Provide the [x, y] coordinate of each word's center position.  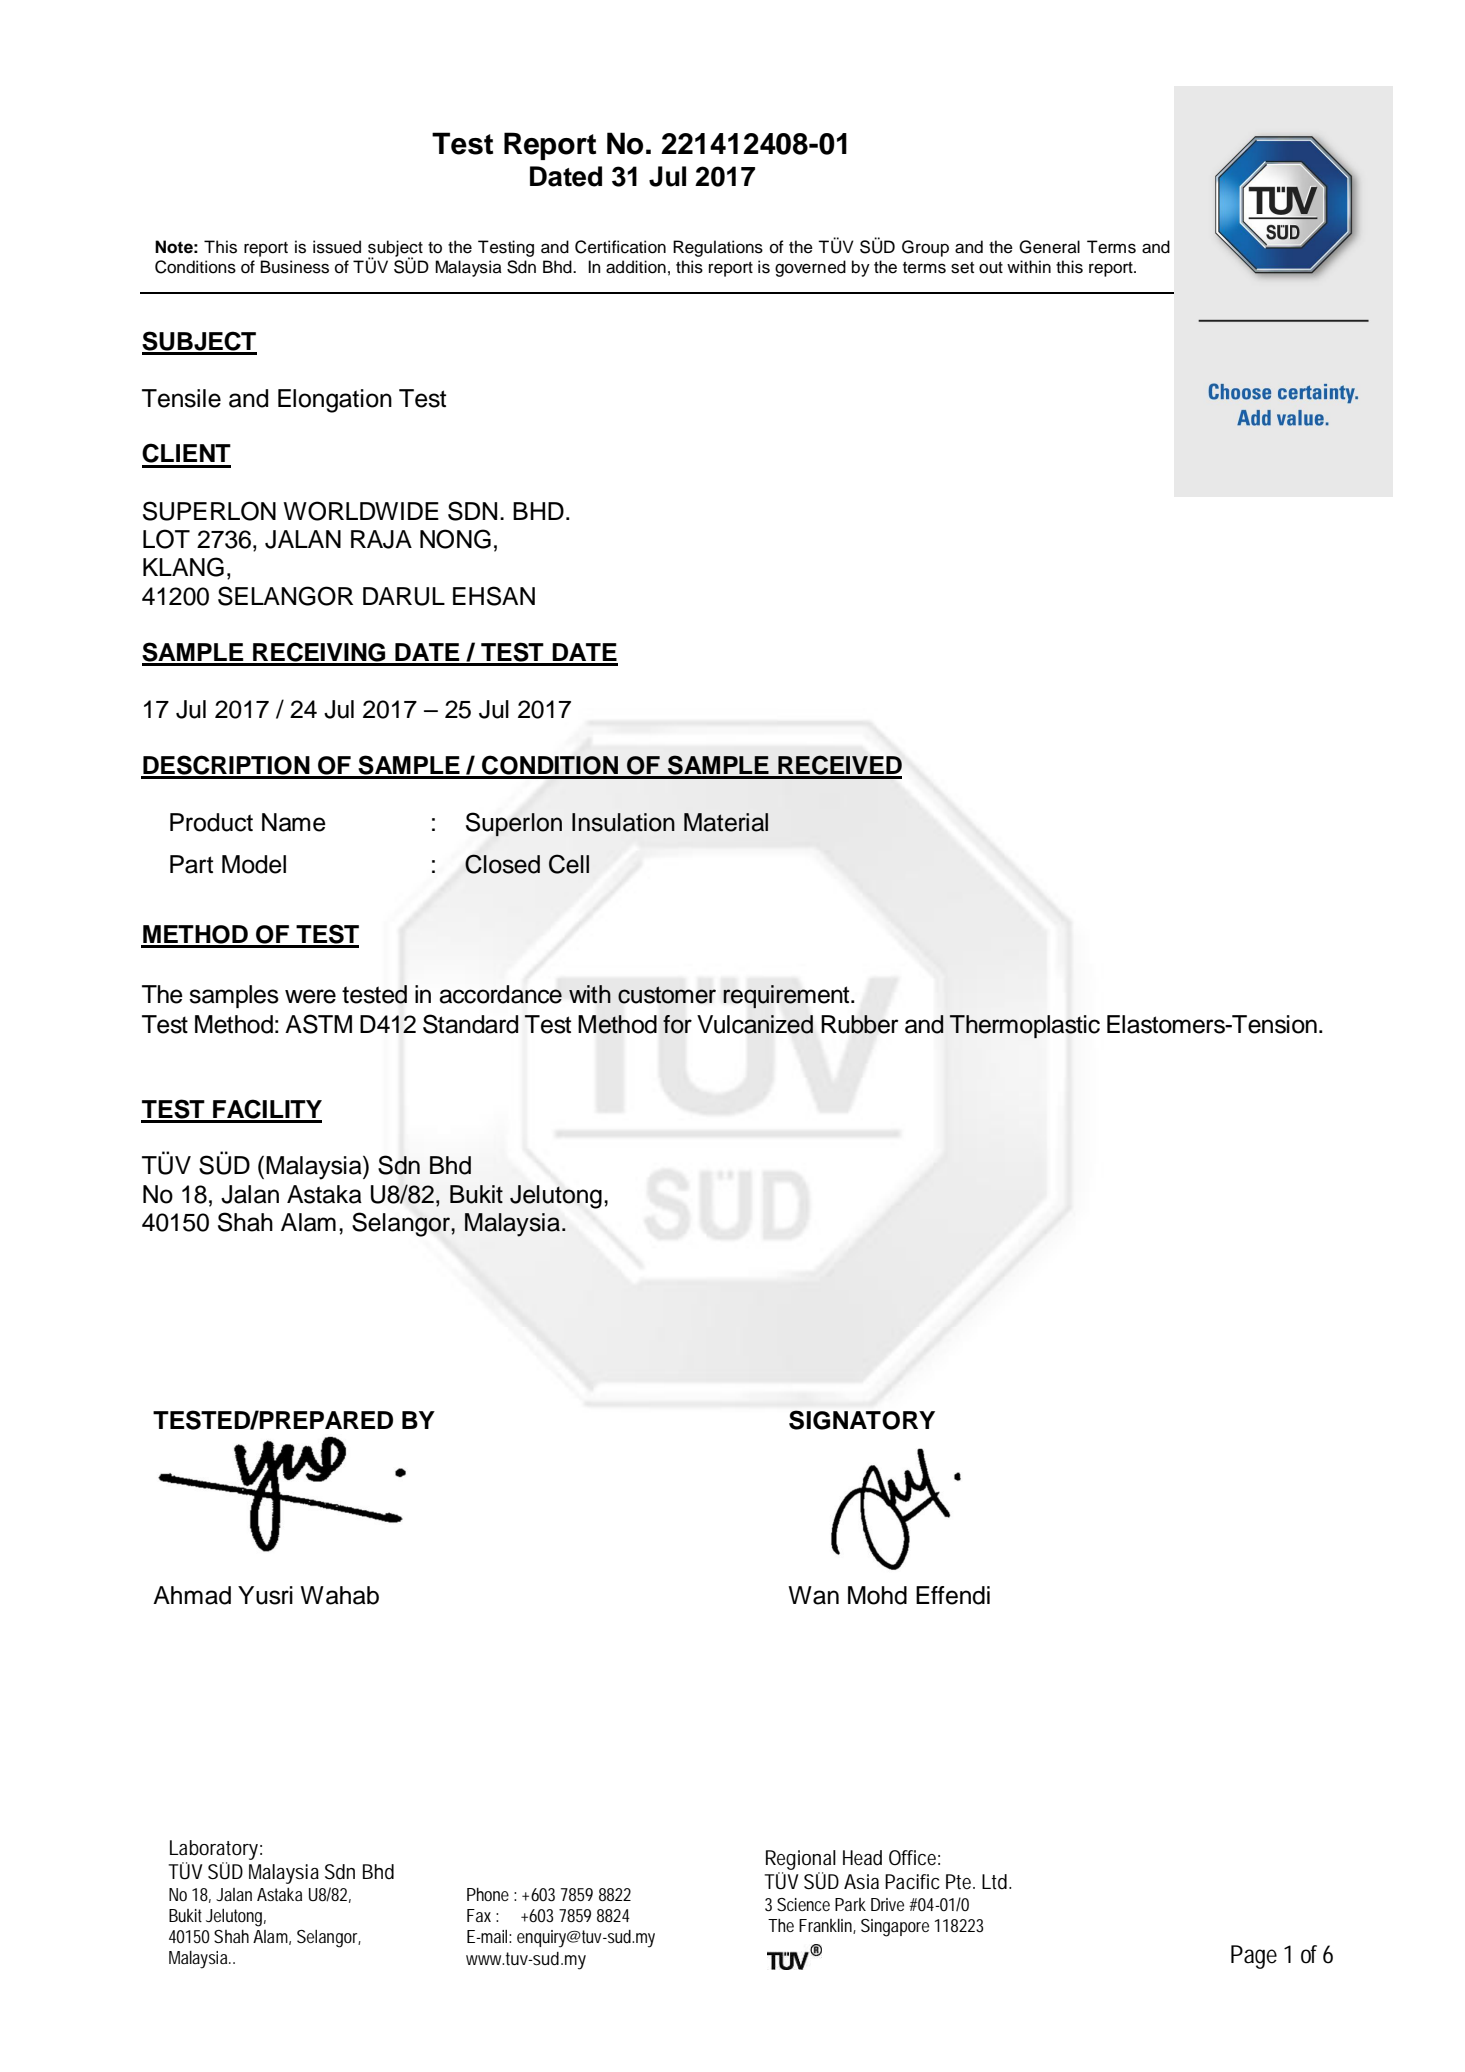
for [677, 1024]
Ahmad [192, 1595]
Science [803, 1904]
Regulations [718, 248]
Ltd [994, 1882]
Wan [813, 1595]
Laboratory [214, 1850]
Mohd [877, 1595]
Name [294, 822]
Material [726, 822]
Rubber [860, 1024]
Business [295, 267]
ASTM [318, 1024]
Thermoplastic [1025, 1026]
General [1049, 247]
